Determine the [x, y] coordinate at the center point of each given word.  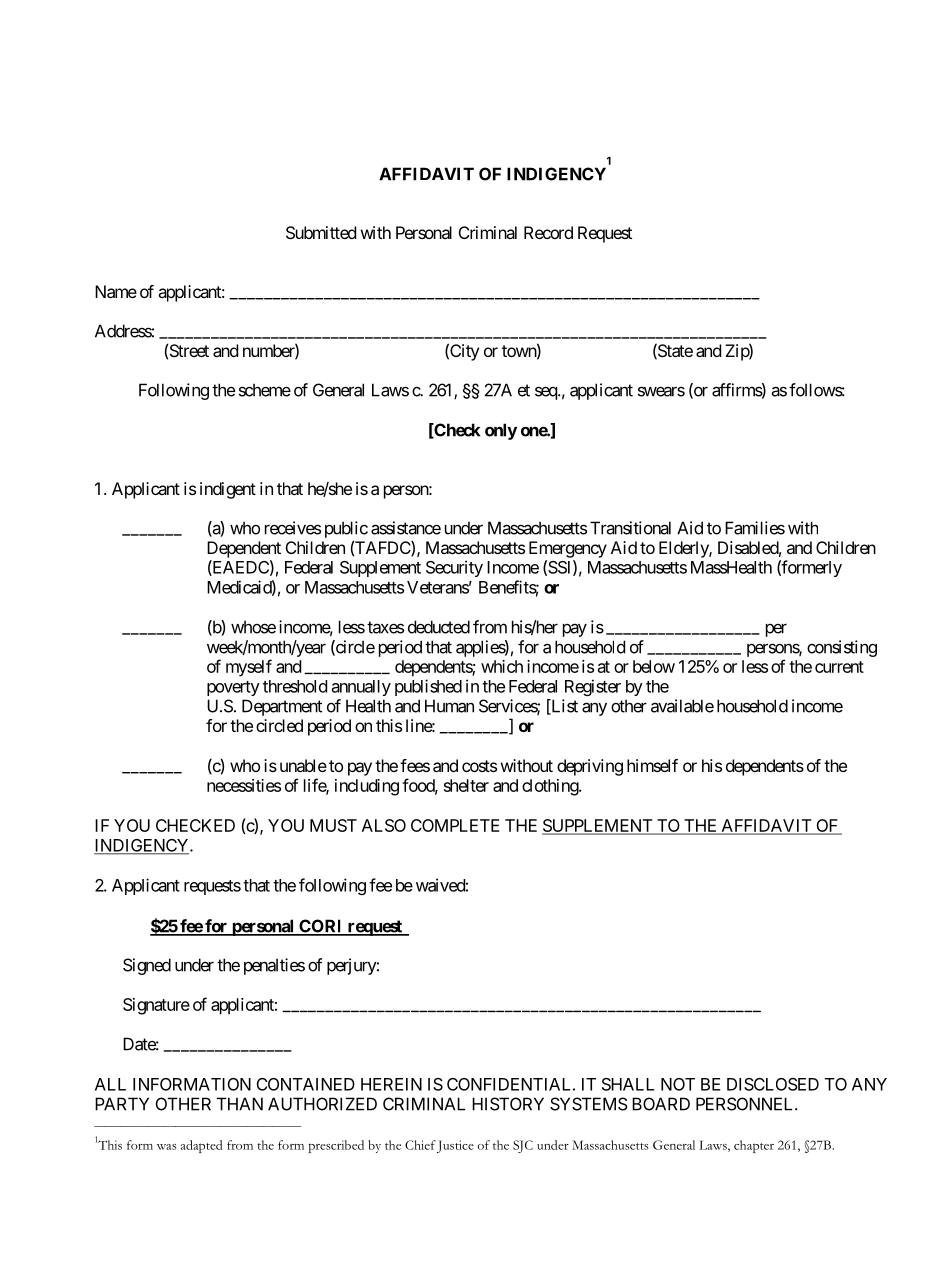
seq [547, 393]
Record [548, 232]
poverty [233, 688]
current [839, 667]
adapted [201, 1146]
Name [116, 291]
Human [449, 706]
